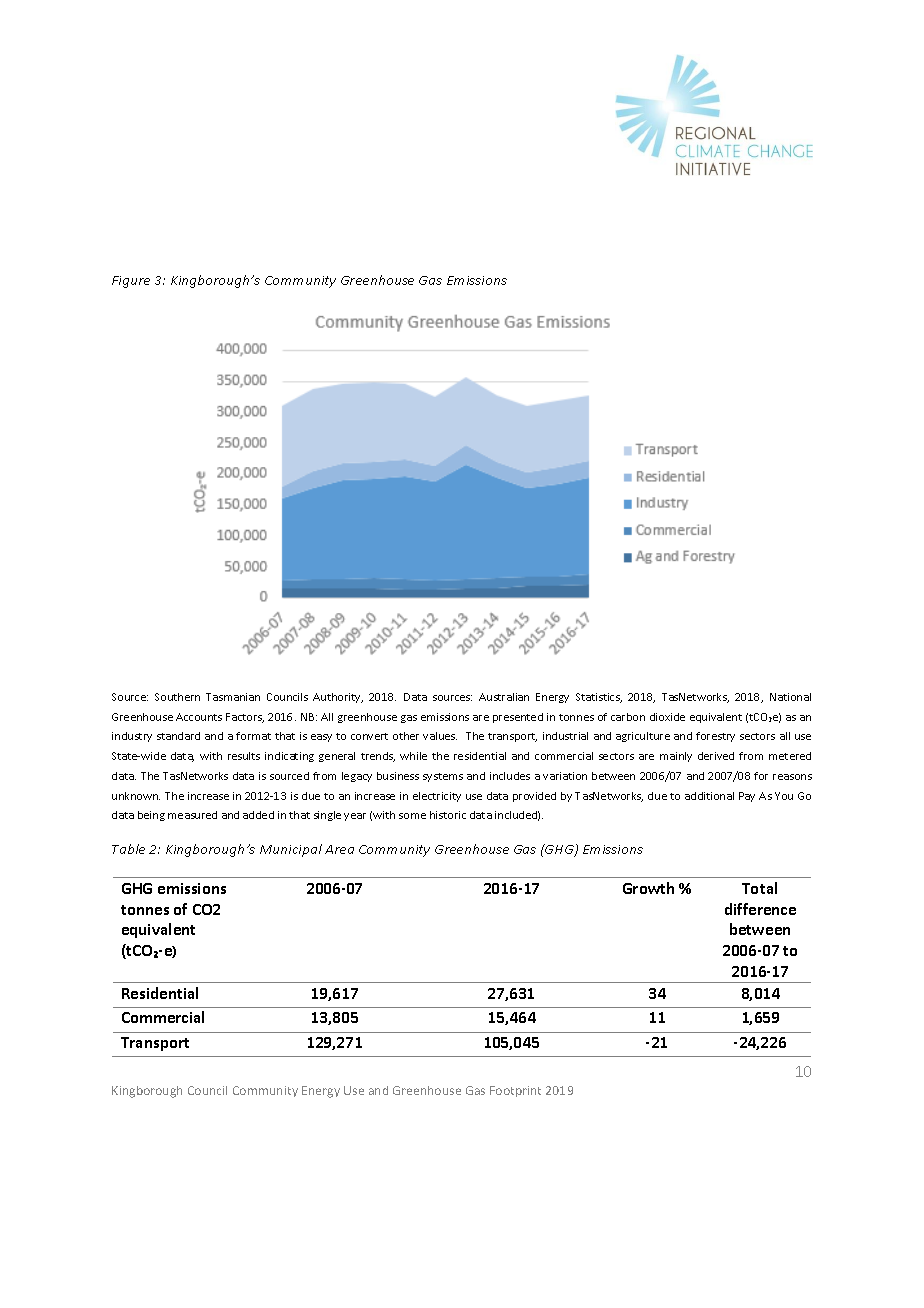  I want to click on Footprint, so click(515, 1091).
